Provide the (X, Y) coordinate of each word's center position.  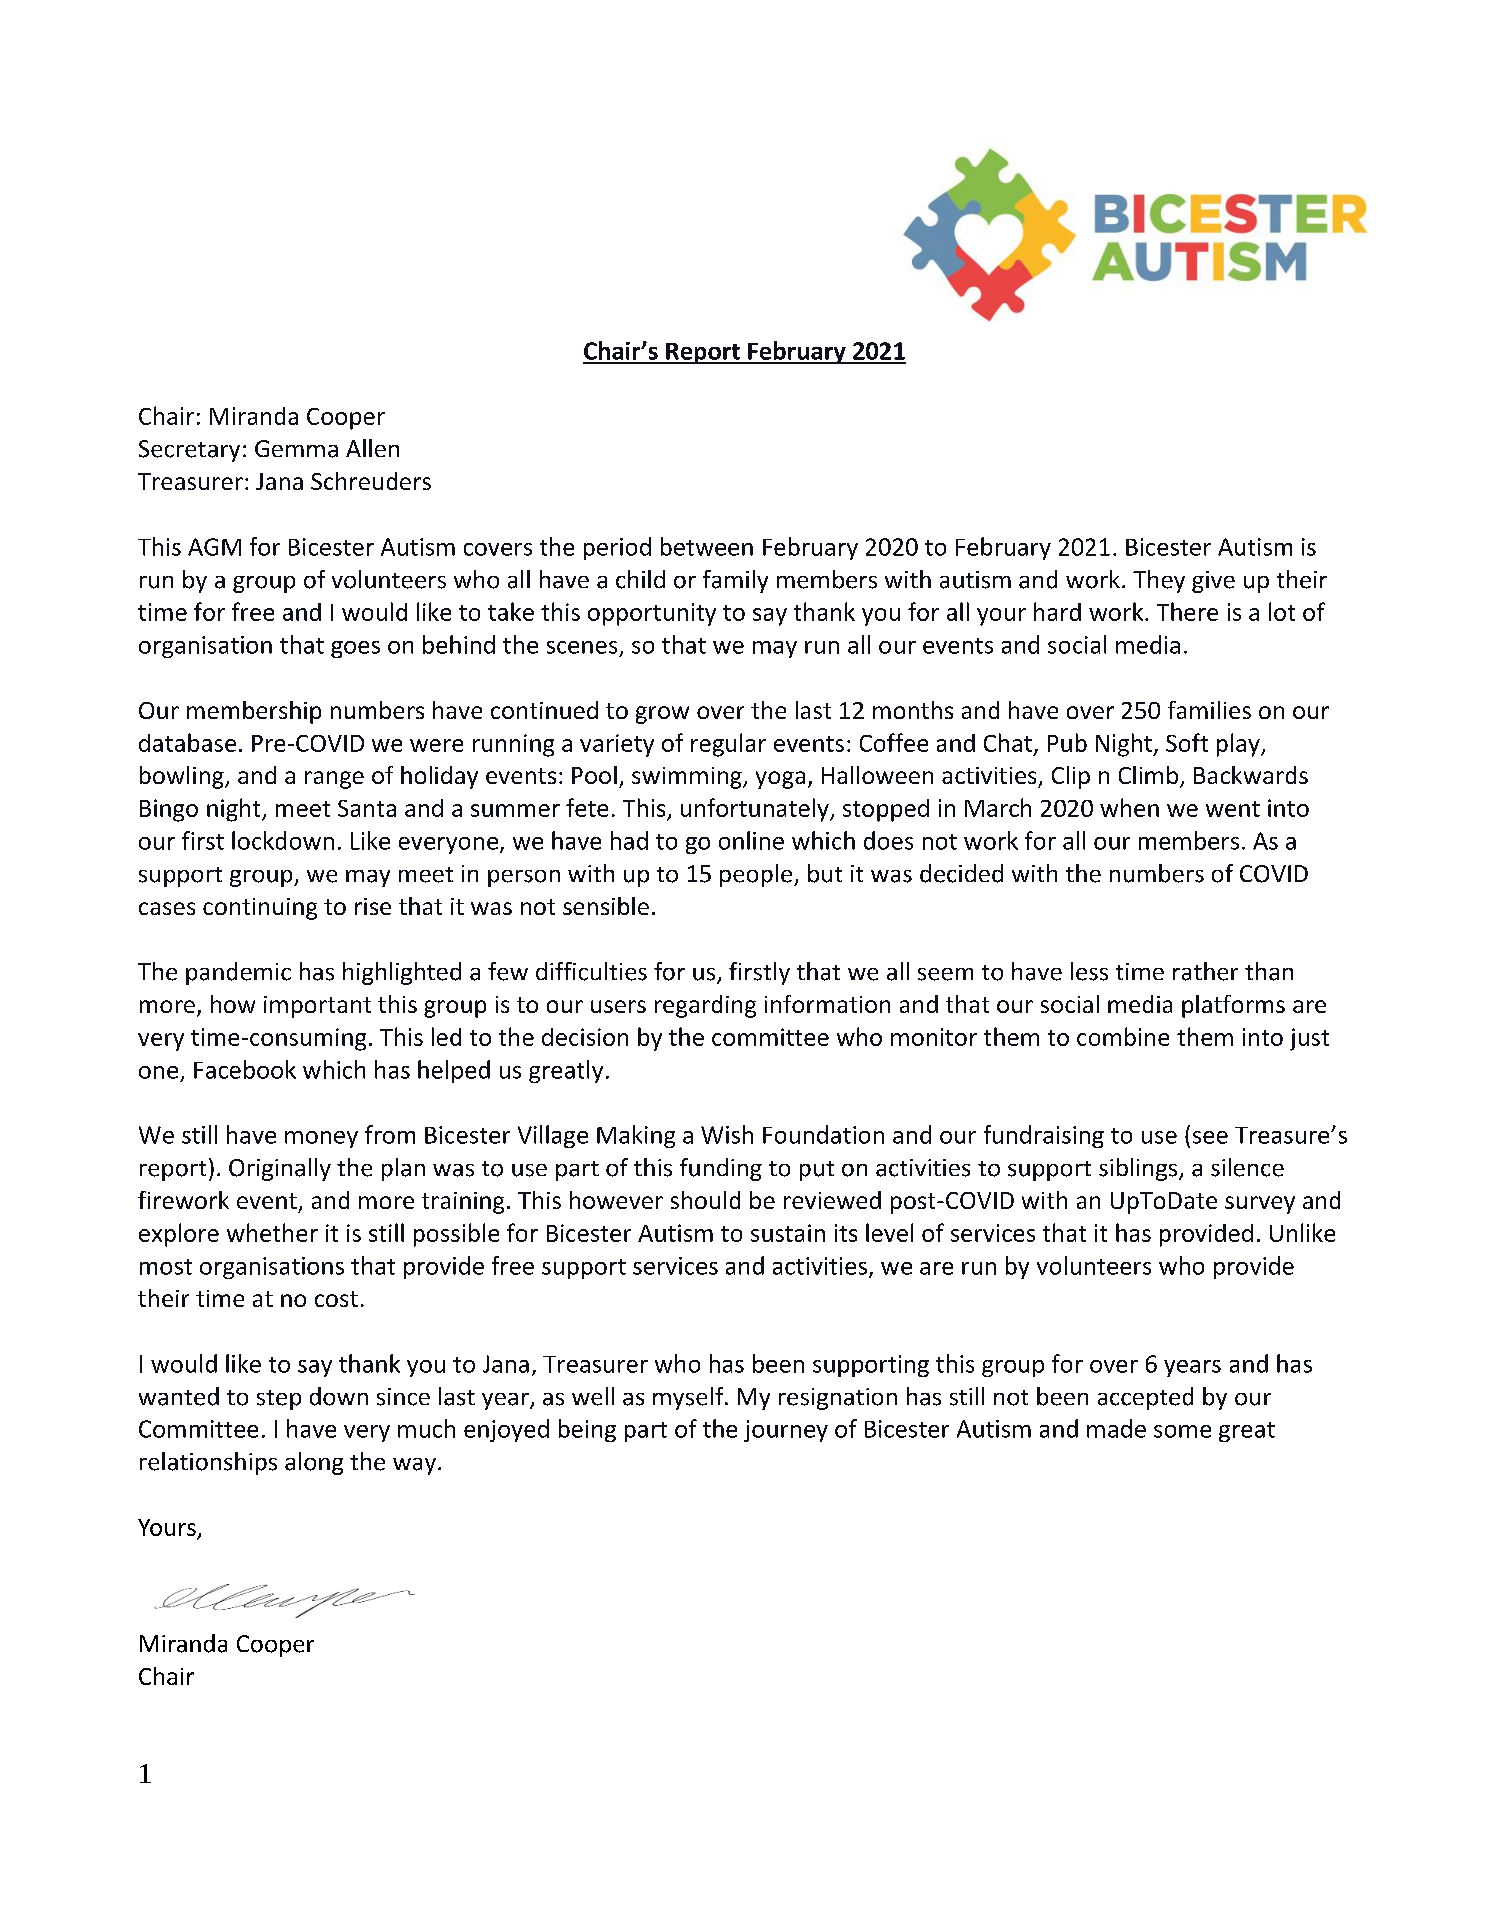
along (314, 1463)
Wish (727, 1134)
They (1159, 581)
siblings (1139, 1169)
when (1129, 807)
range (334, 780)
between (707, 546)
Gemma (296, 449)
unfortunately (756, 810)
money (321, 1139)
